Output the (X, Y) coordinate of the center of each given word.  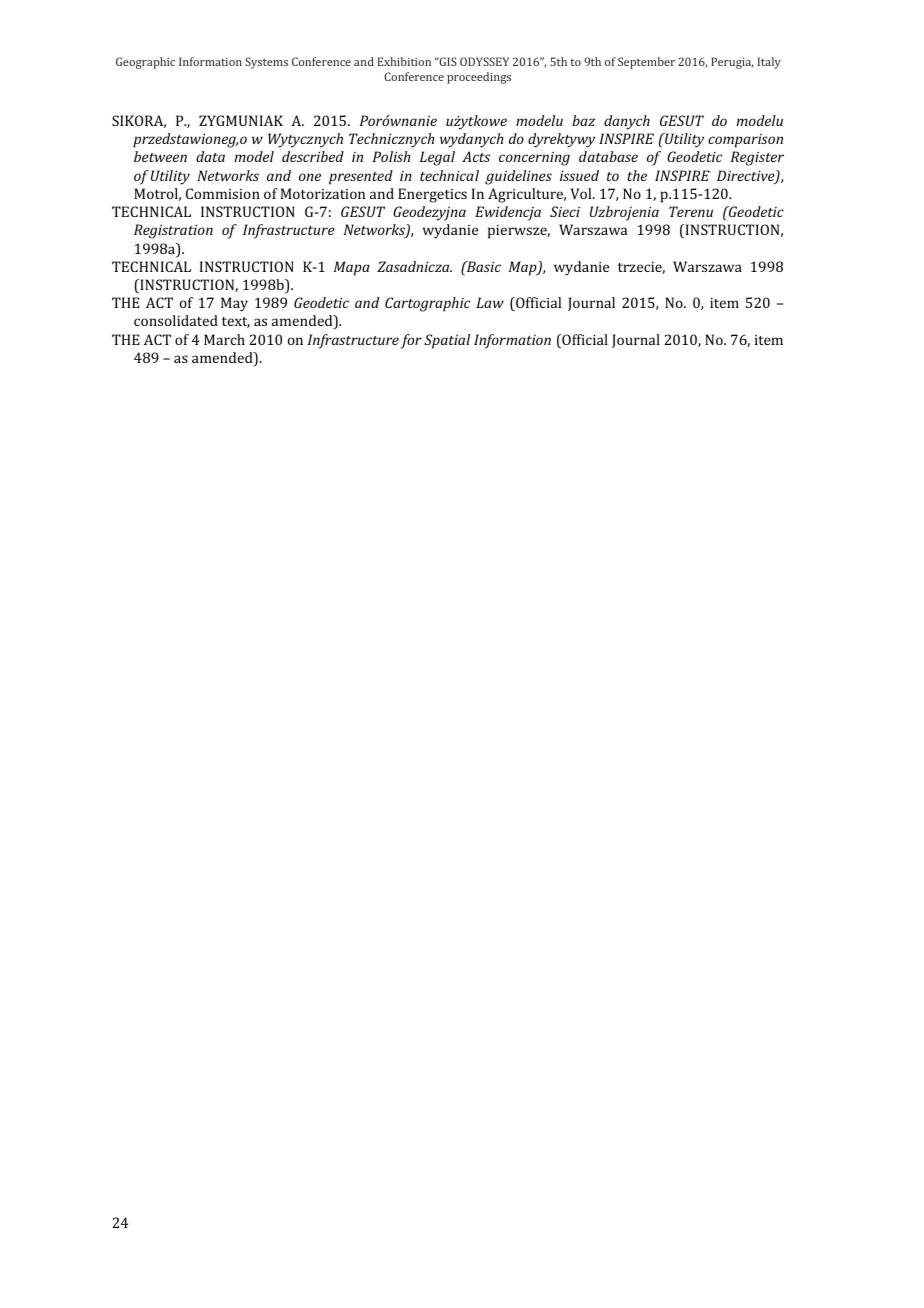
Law (490, 302)
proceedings (479, 78)
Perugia (732, 63)
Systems (266, 63)
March (224, 339)
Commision (223, 193)
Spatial (447, 341)
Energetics (432, 195)
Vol (582, 193)
